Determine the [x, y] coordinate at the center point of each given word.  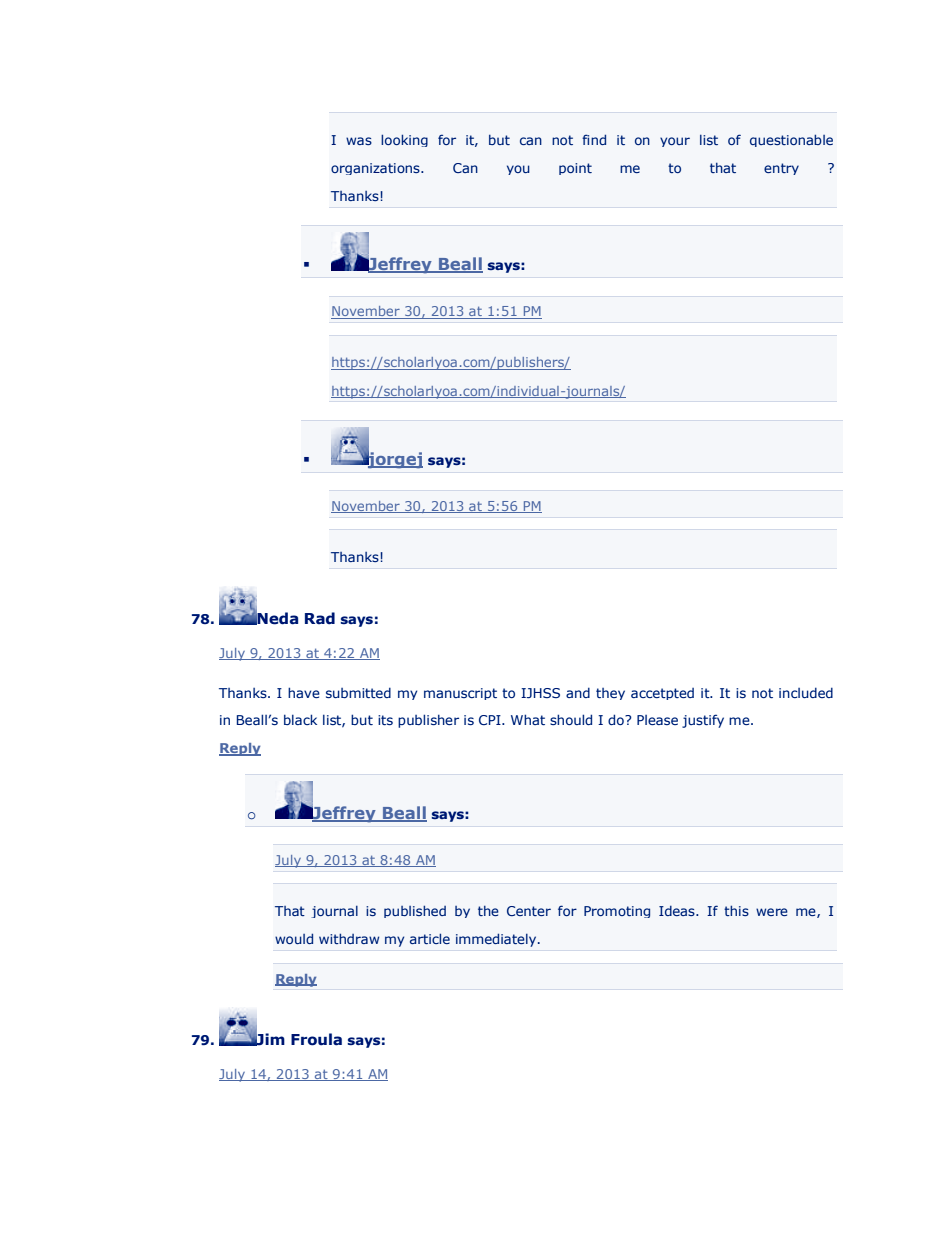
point [575, 169]
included [806, 692]
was [359, 141]
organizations [376, 169]
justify [703, 721]
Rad [320, 618]
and [578, 692]
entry [781, 169]
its [385, 720]
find [594, 139]
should [571, 719]
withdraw [349, 938]
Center [529, 911]
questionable [791, 140]
